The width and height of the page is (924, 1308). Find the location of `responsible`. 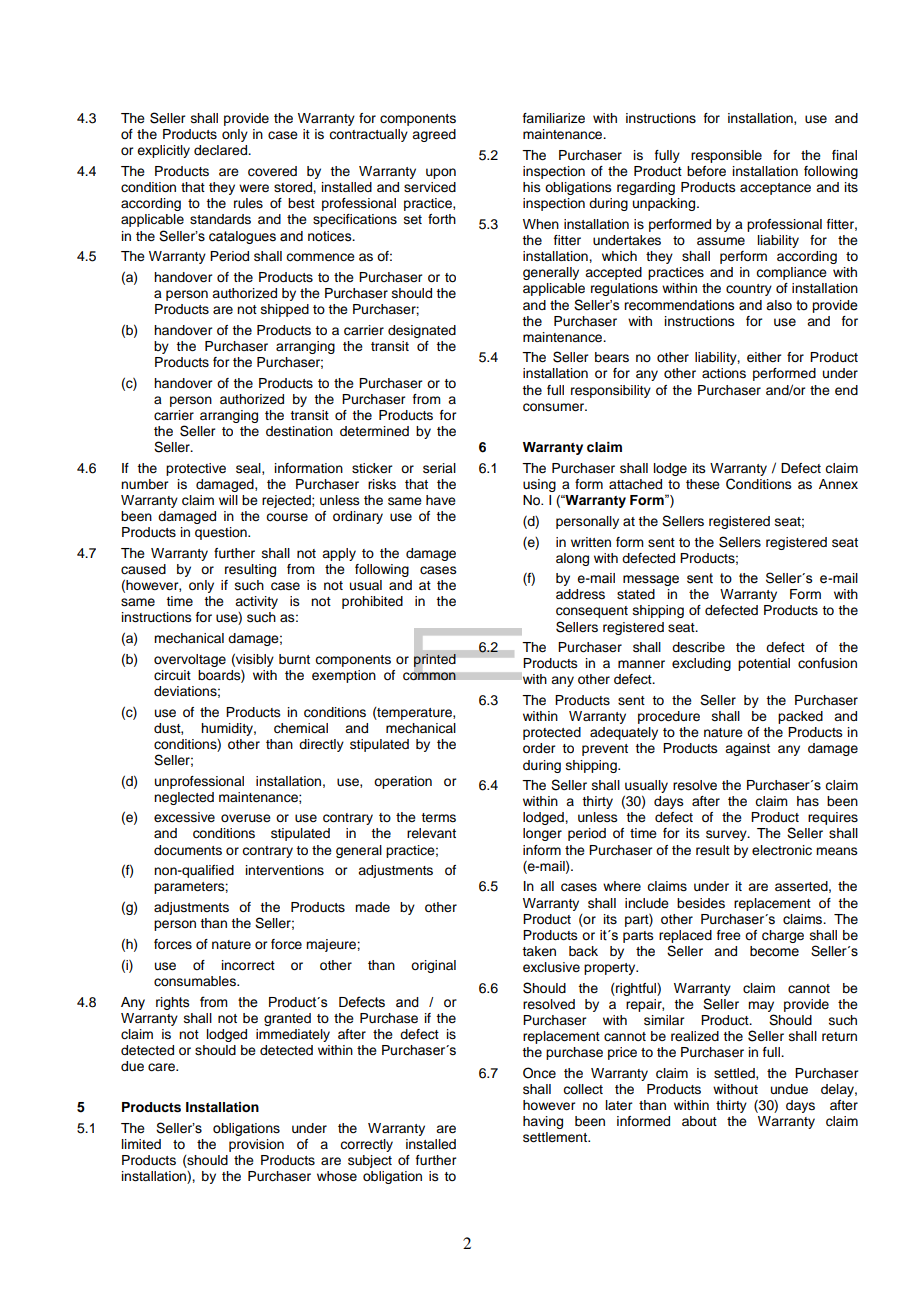

responsible is located at coordinates (726, 156).
